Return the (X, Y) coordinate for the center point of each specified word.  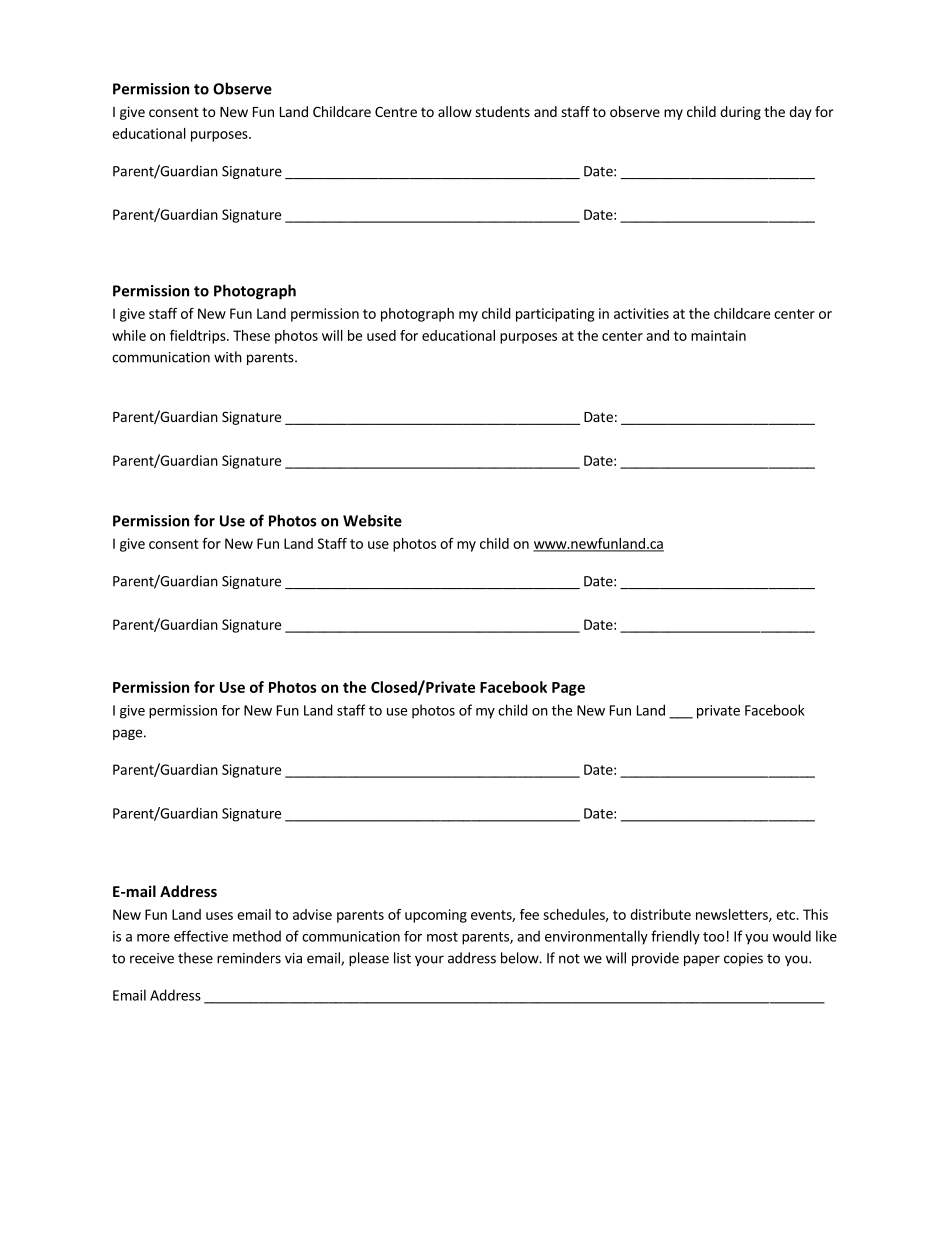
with (228, 357)
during (740, 113)
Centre (396, 112)
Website (372, 520)
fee (529, 914)
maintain (718, 335)
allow (455, 111)
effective (201, 936)
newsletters (733, 915)
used (381, 335)
